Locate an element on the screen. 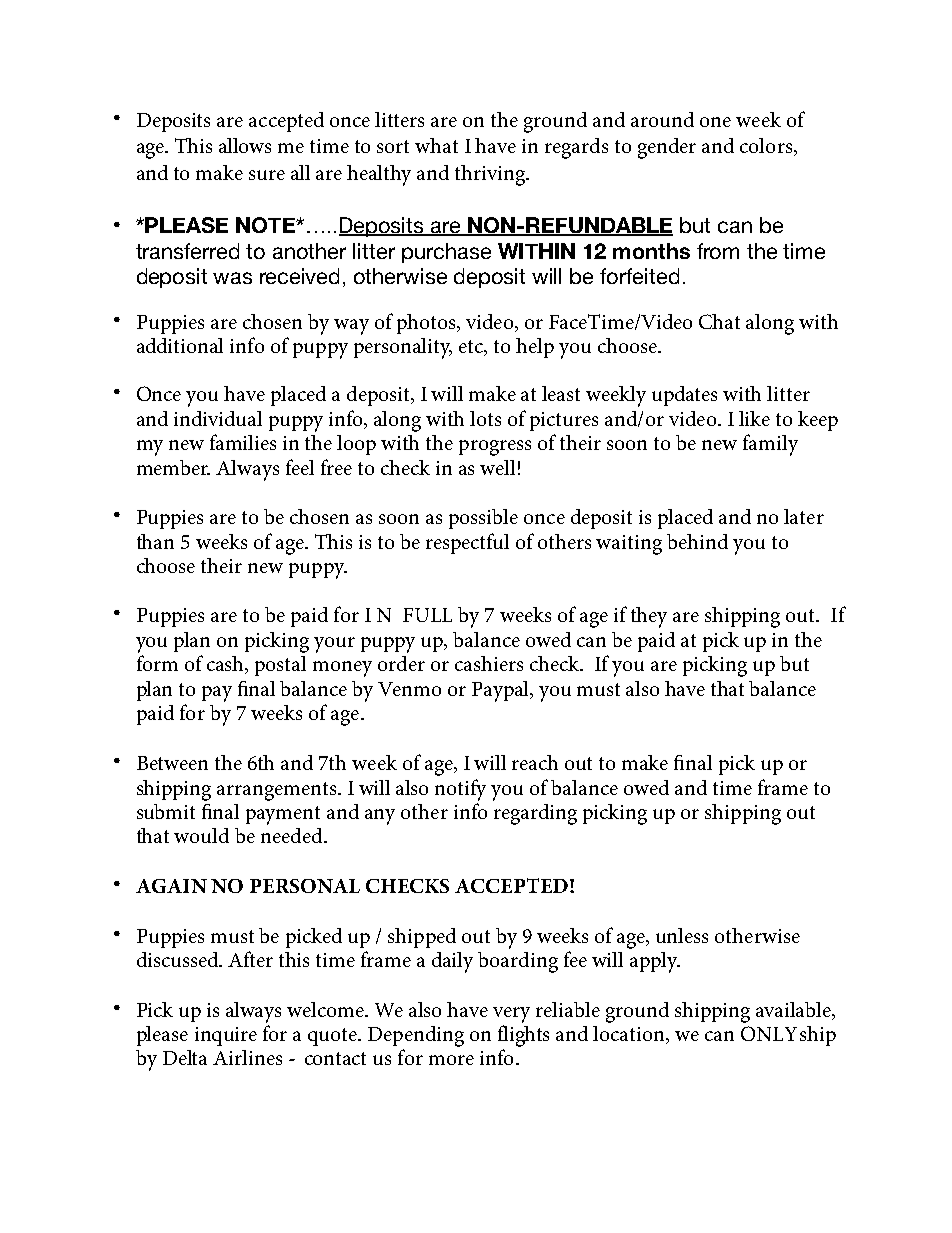 The height and width of the screenshot is (1233, 952). Between is located at coordinates (172, 763).
